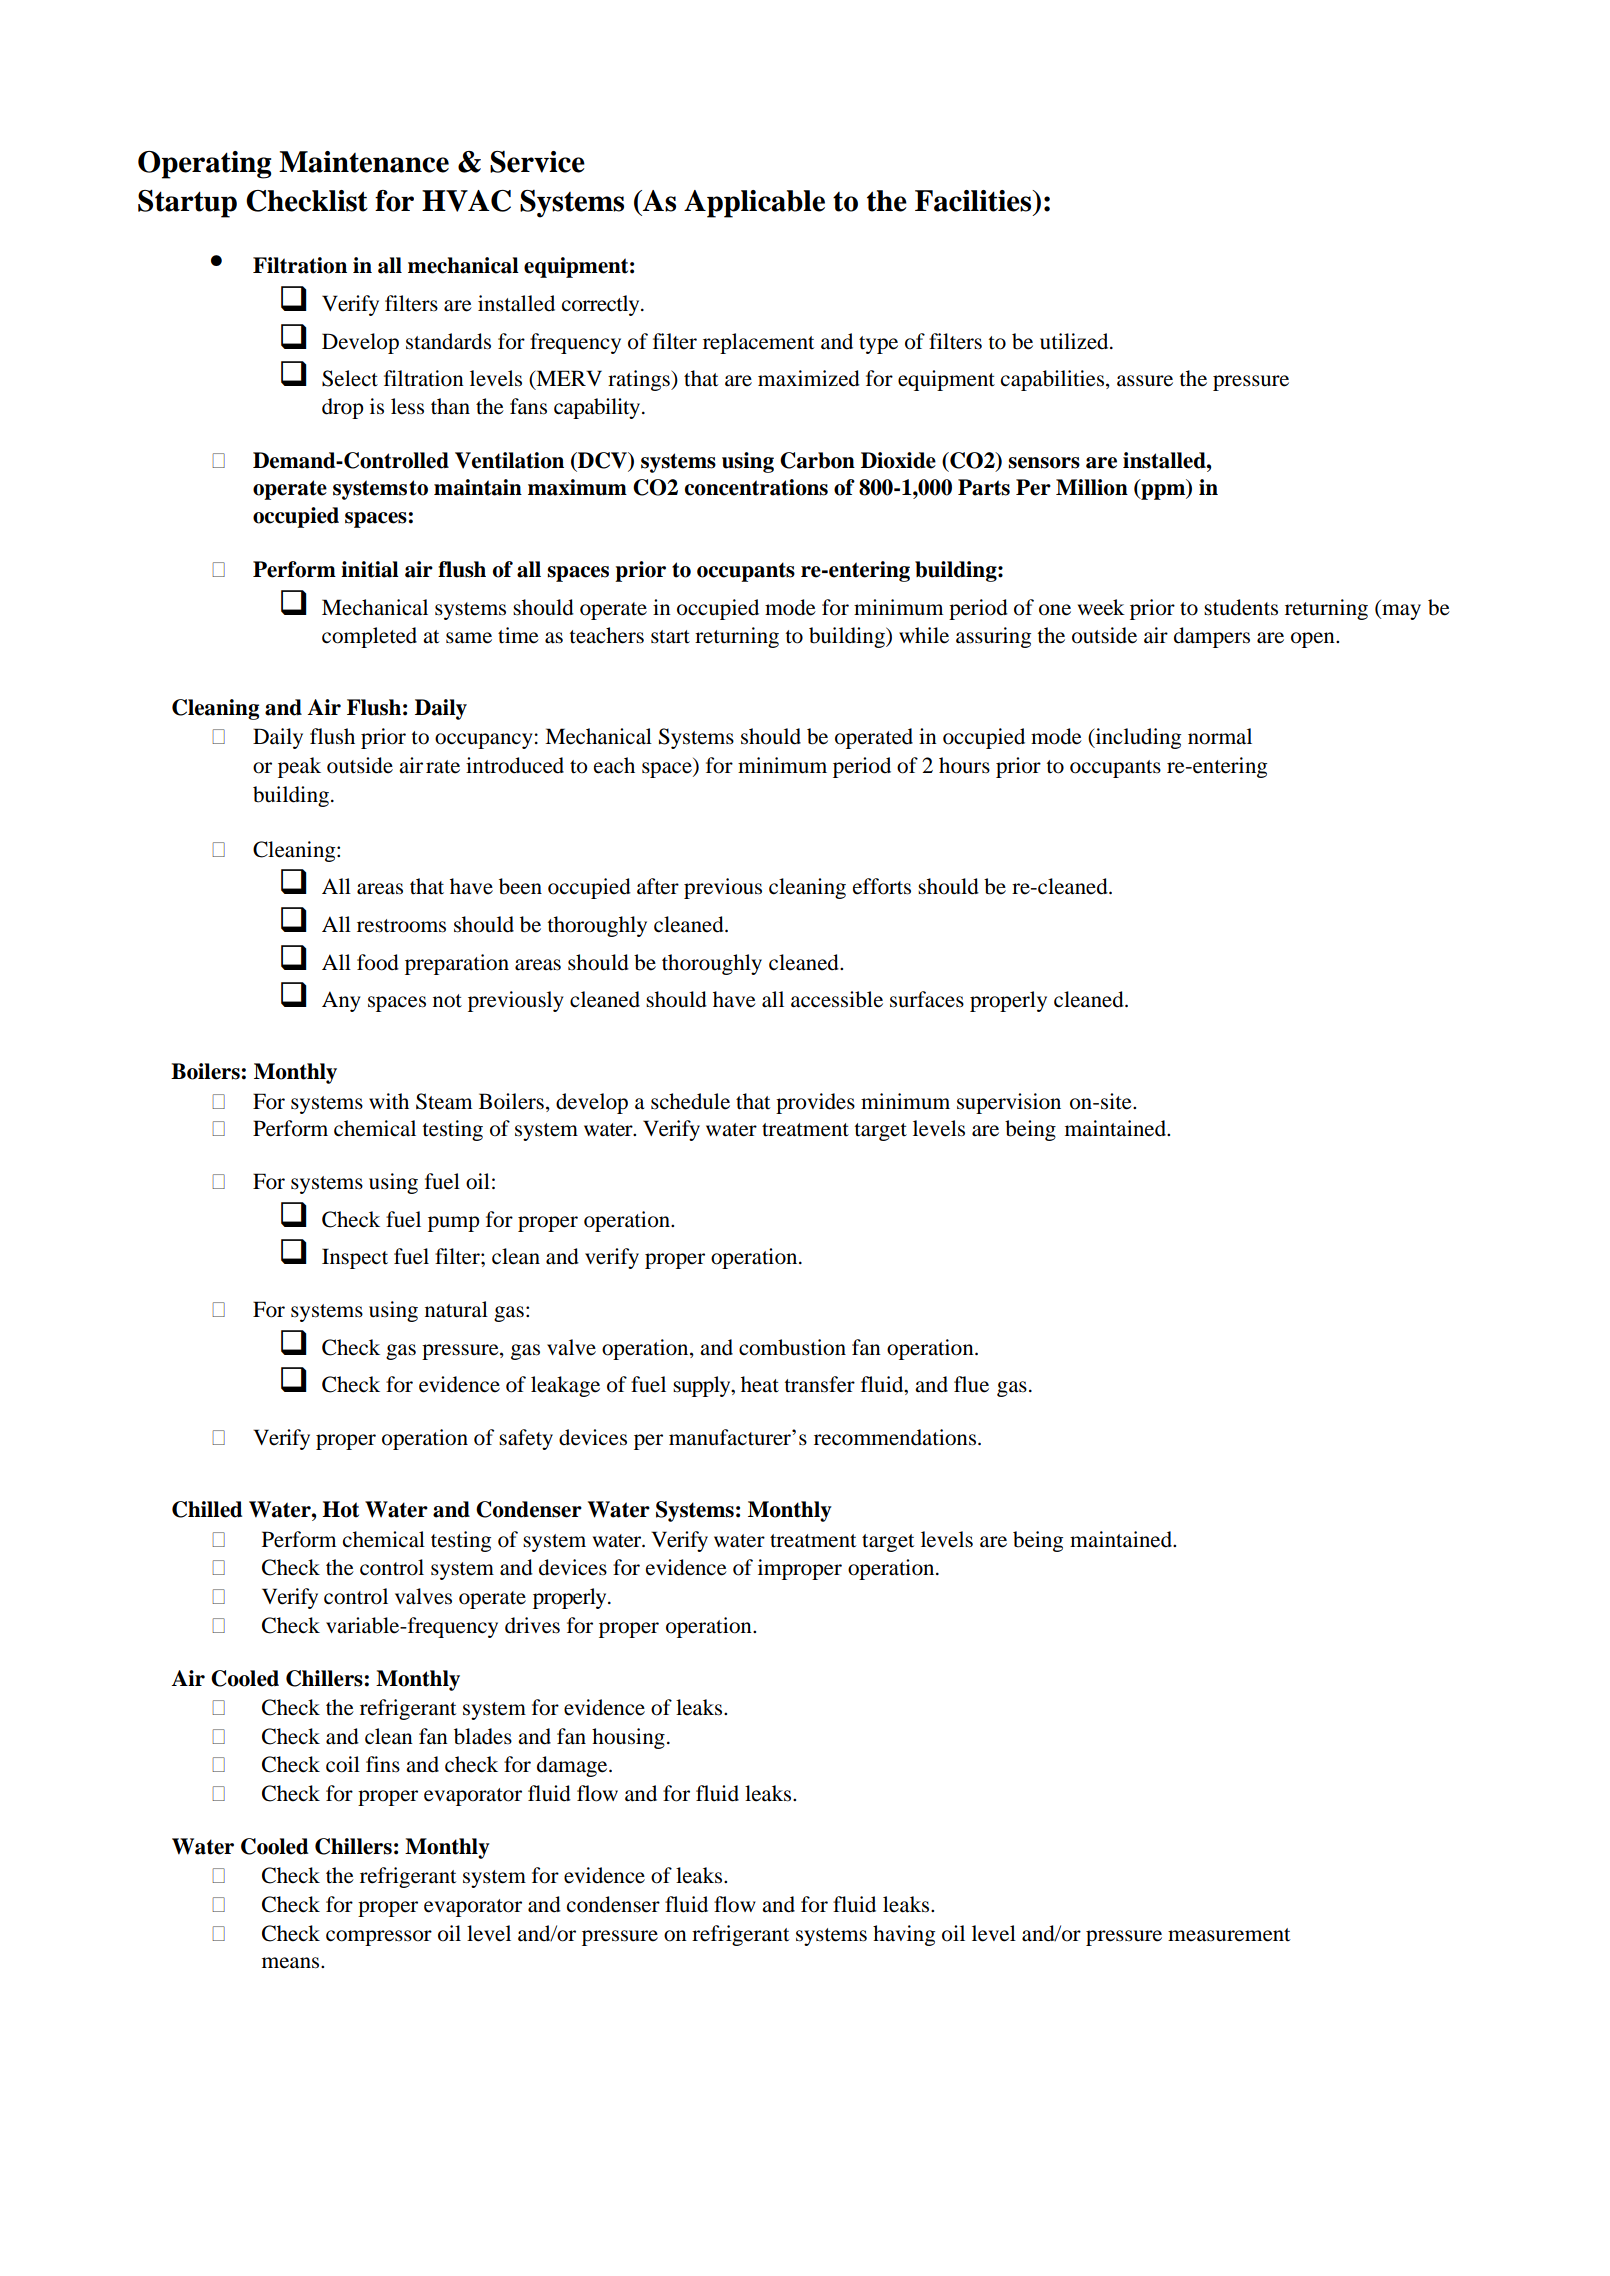 The image size is (1610, 2276). Describe the element at coordinates (364, 162) in the image. I see `Maintenance` at that location.
